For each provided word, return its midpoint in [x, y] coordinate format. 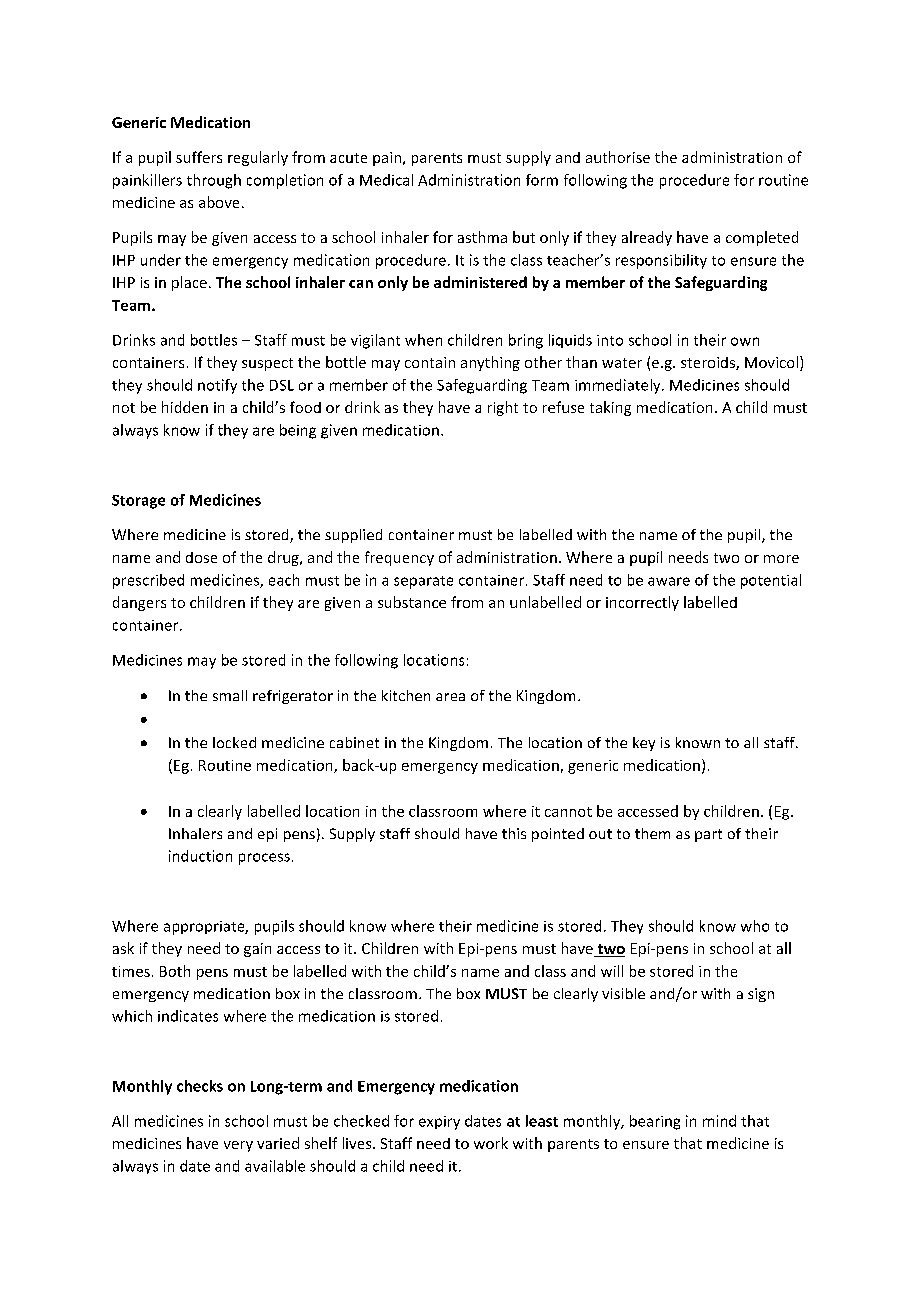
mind [719, 1121]
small [230, 695]
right [503, 408]
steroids [709, 363]
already [647, 238]
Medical [386, 180]
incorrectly [642, 603]
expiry [439, 1123]
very [238, 1146]
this [514, 833]
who [755, 926]
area [450, 697]
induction [200, 856]
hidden [185, 407]
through [214, 181]
